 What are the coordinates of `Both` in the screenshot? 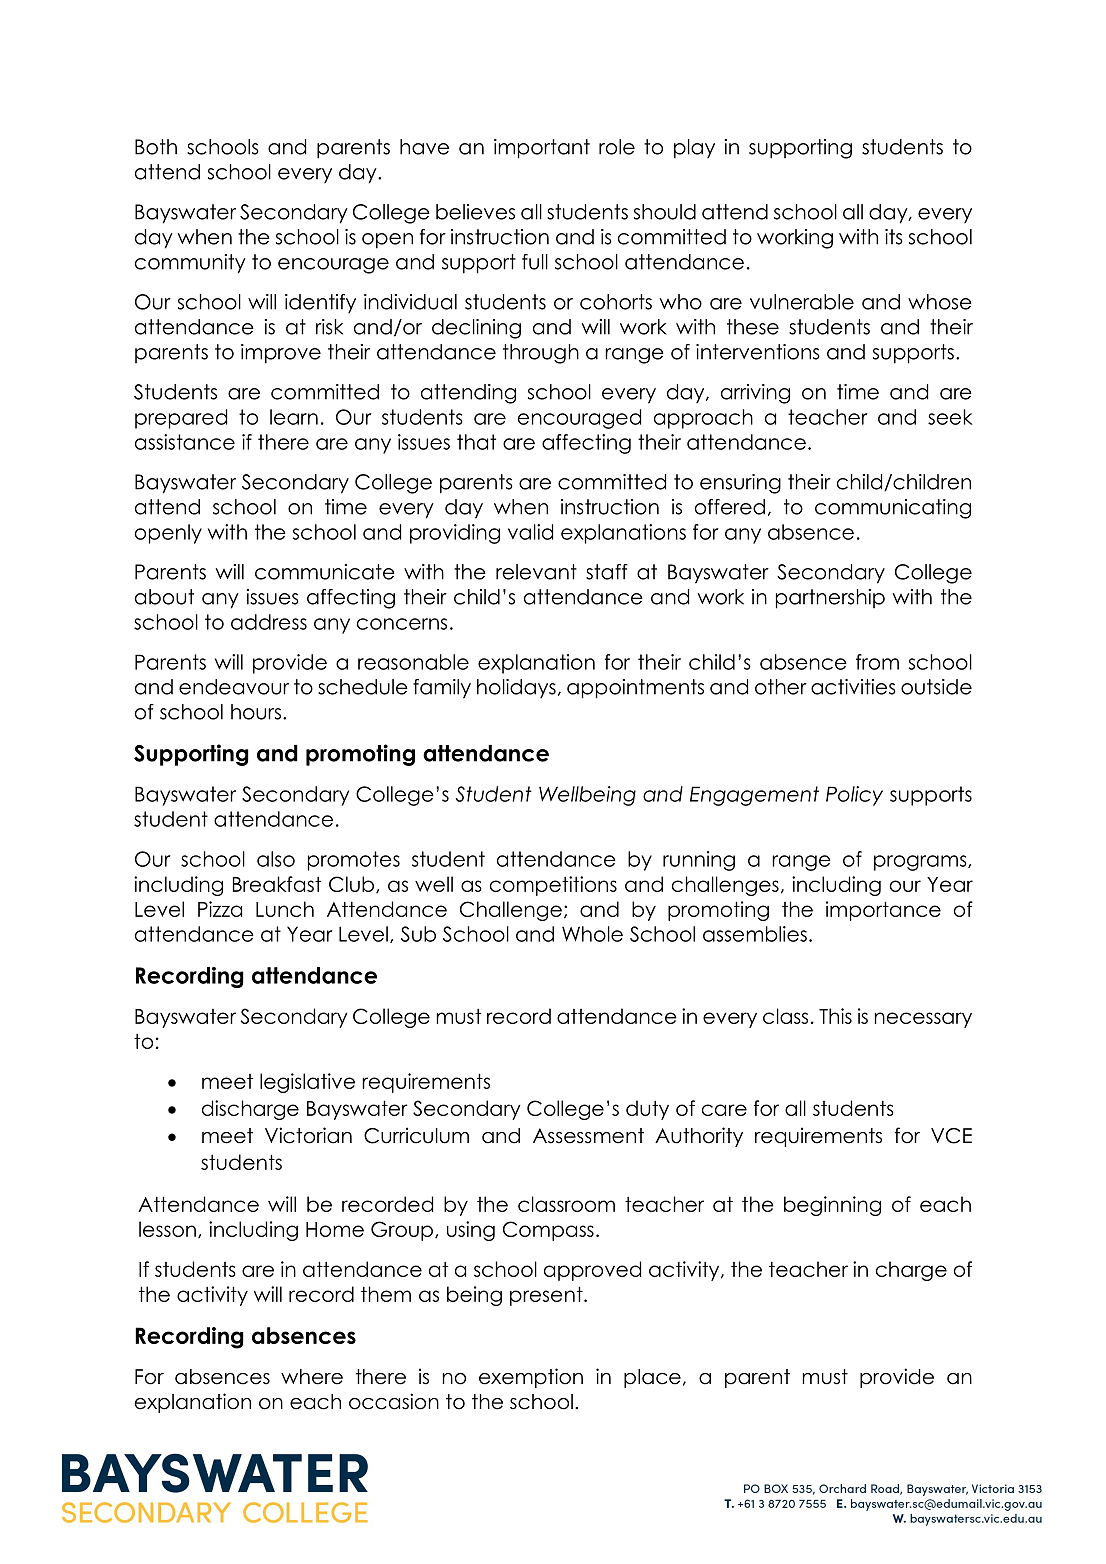 It's located at (156, 147).
